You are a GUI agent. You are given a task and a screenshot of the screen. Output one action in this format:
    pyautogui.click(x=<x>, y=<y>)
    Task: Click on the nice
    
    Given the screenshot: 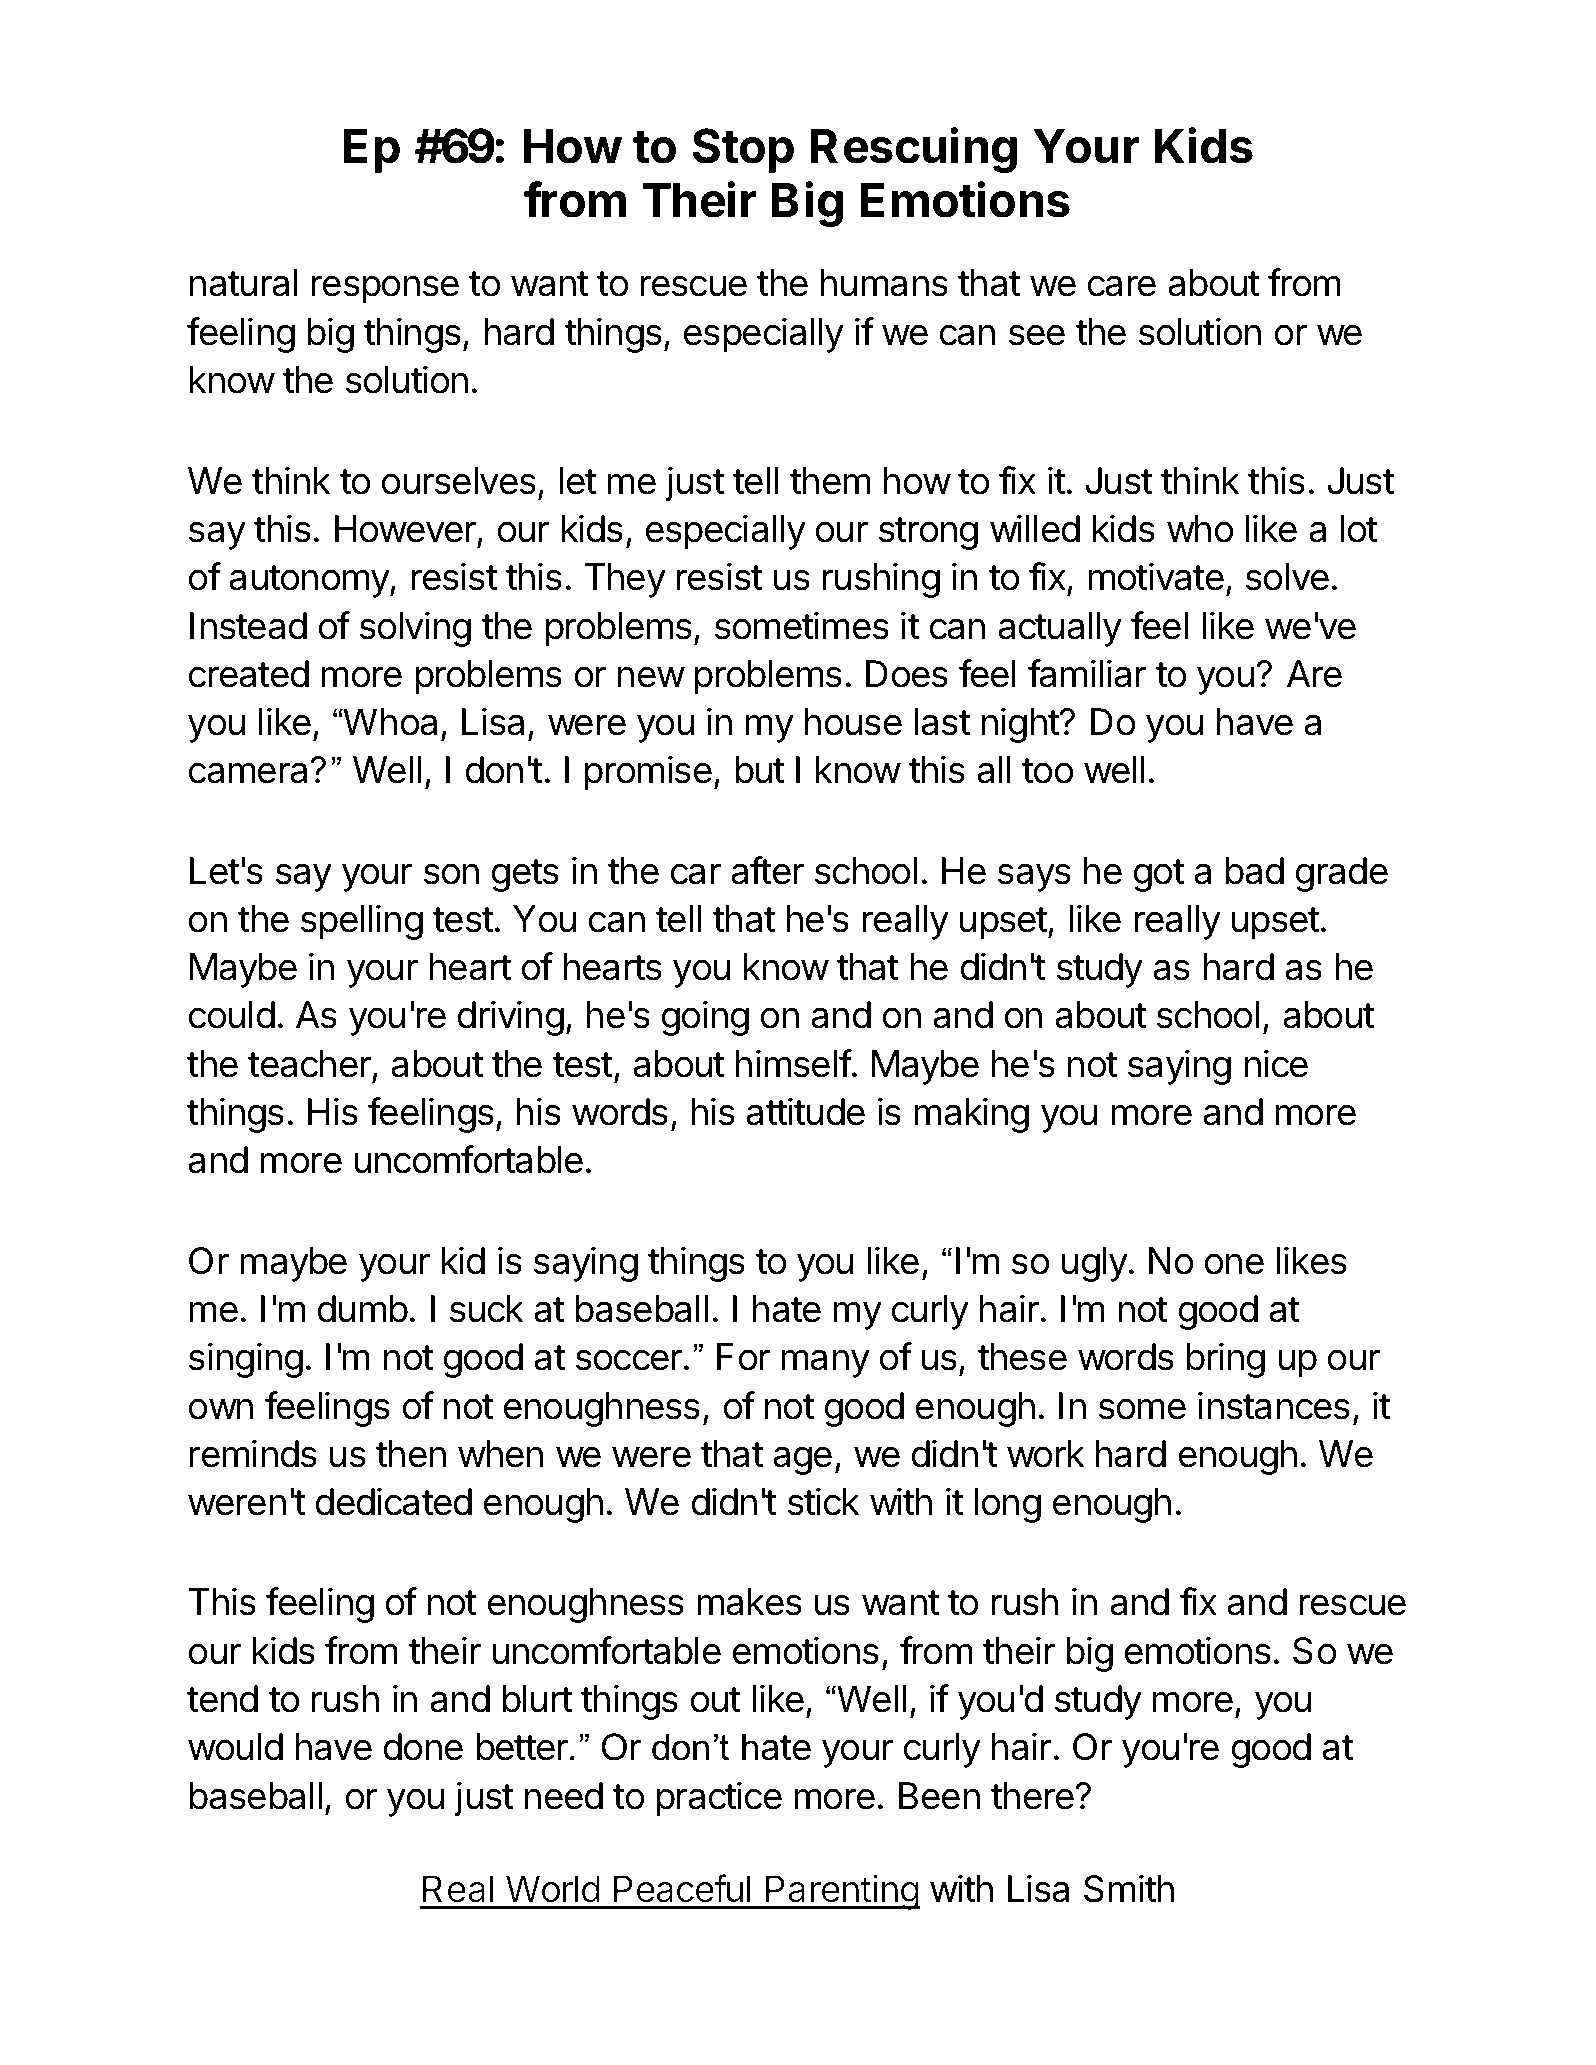 What is the action you would take?
    pyautogui.click(x=1276, y=1063)
